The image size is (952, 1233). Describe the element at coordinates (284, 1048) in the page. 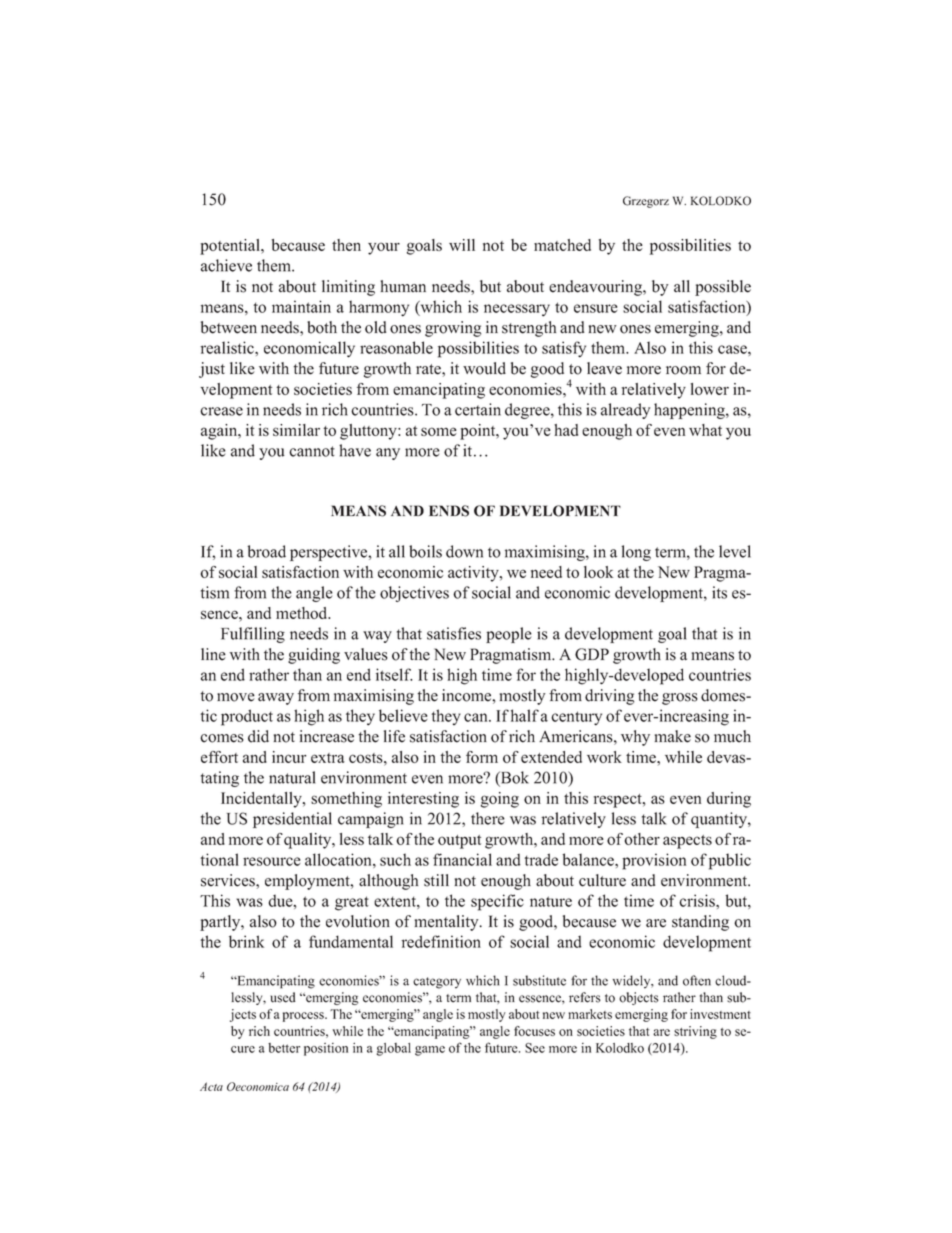

I see `better` at that location.
